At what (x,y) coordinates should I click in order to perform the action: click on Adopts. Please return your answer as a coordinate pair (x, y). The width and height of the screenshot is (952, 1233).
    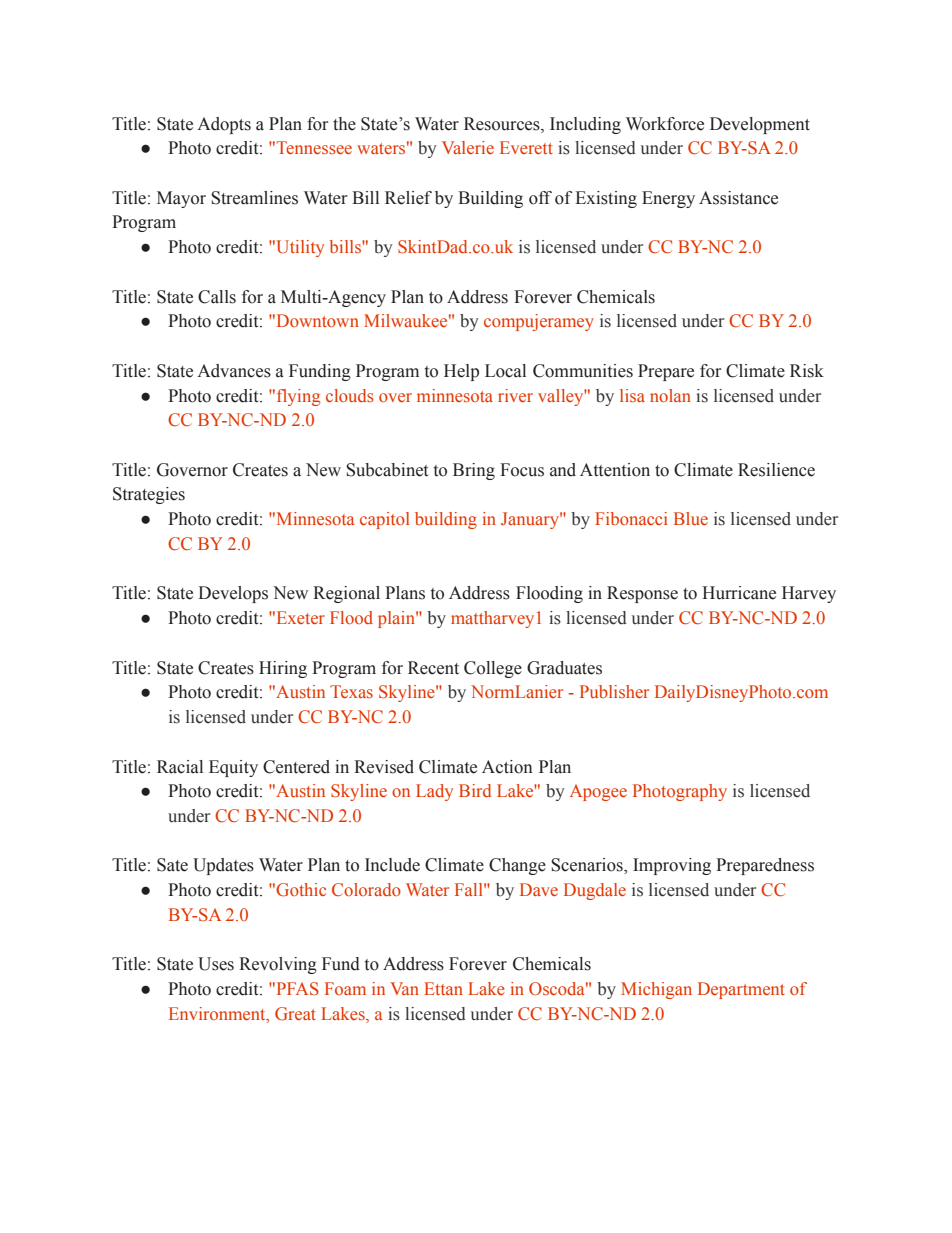
    Looking at the image, I should click on (224, 125).
